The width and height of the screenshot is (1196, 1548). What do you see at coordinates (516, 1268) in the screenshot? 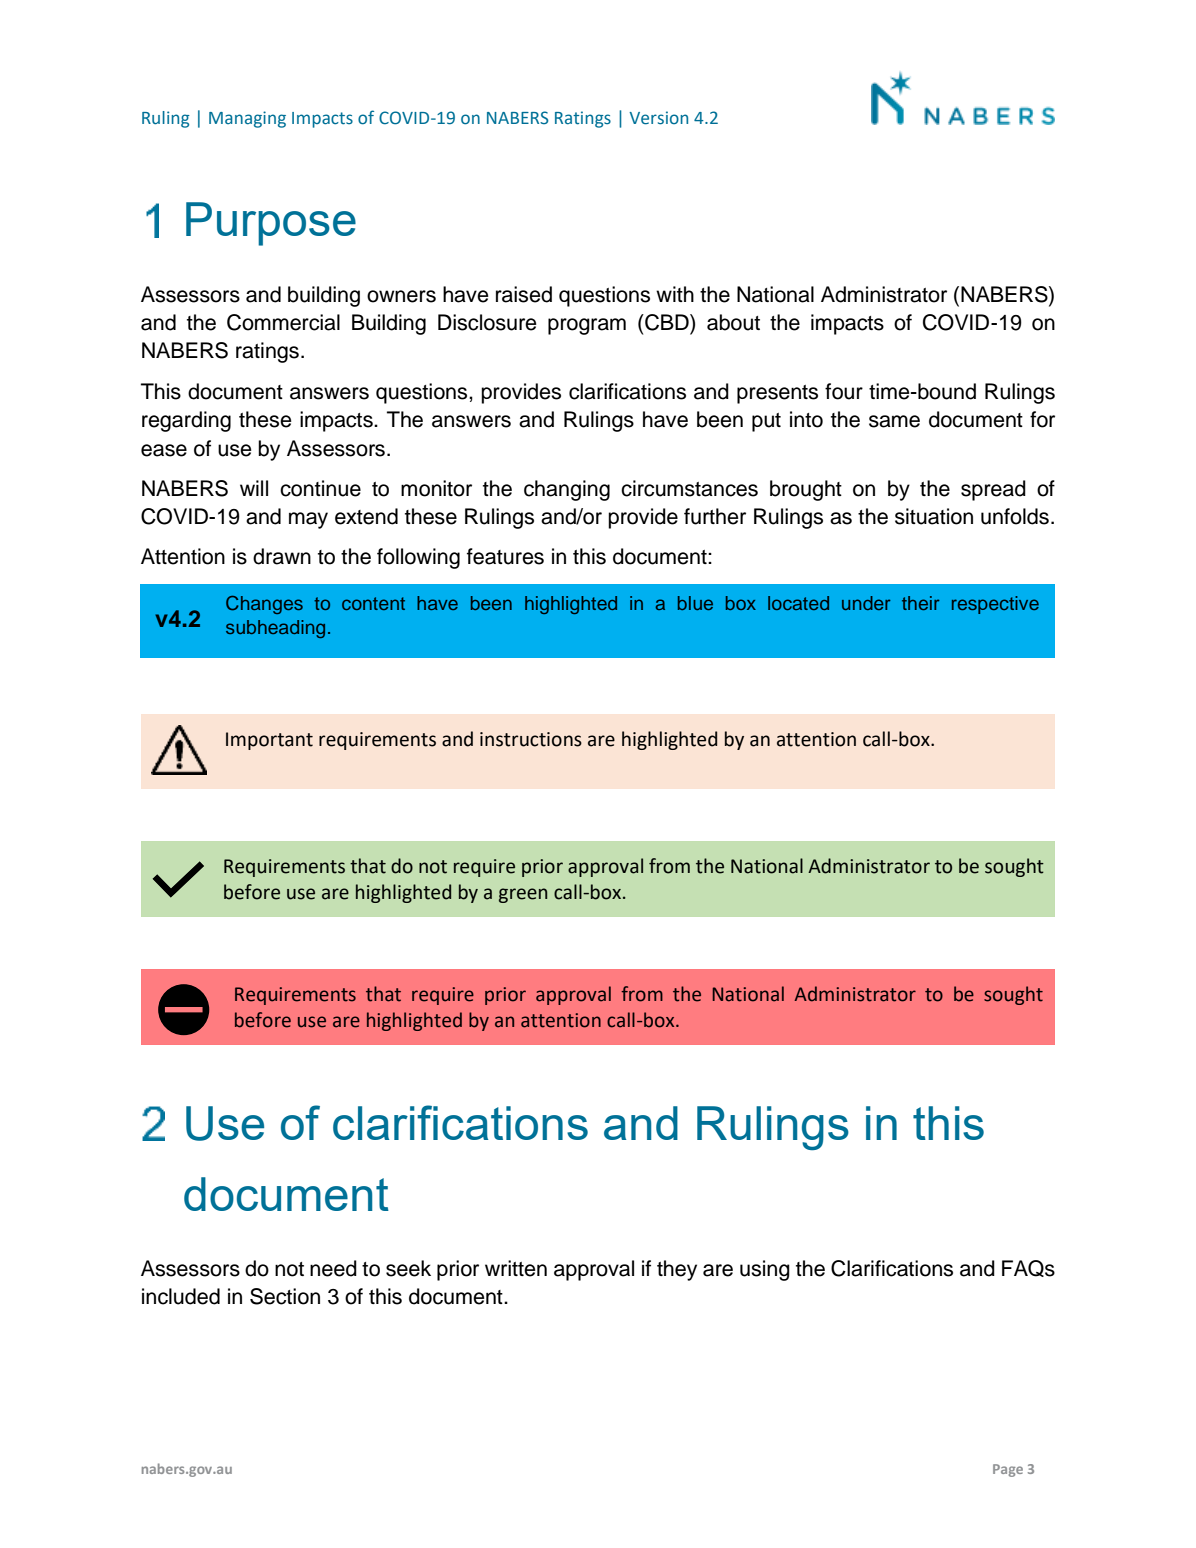
I see `written` at bounding box center [516, 1268].
